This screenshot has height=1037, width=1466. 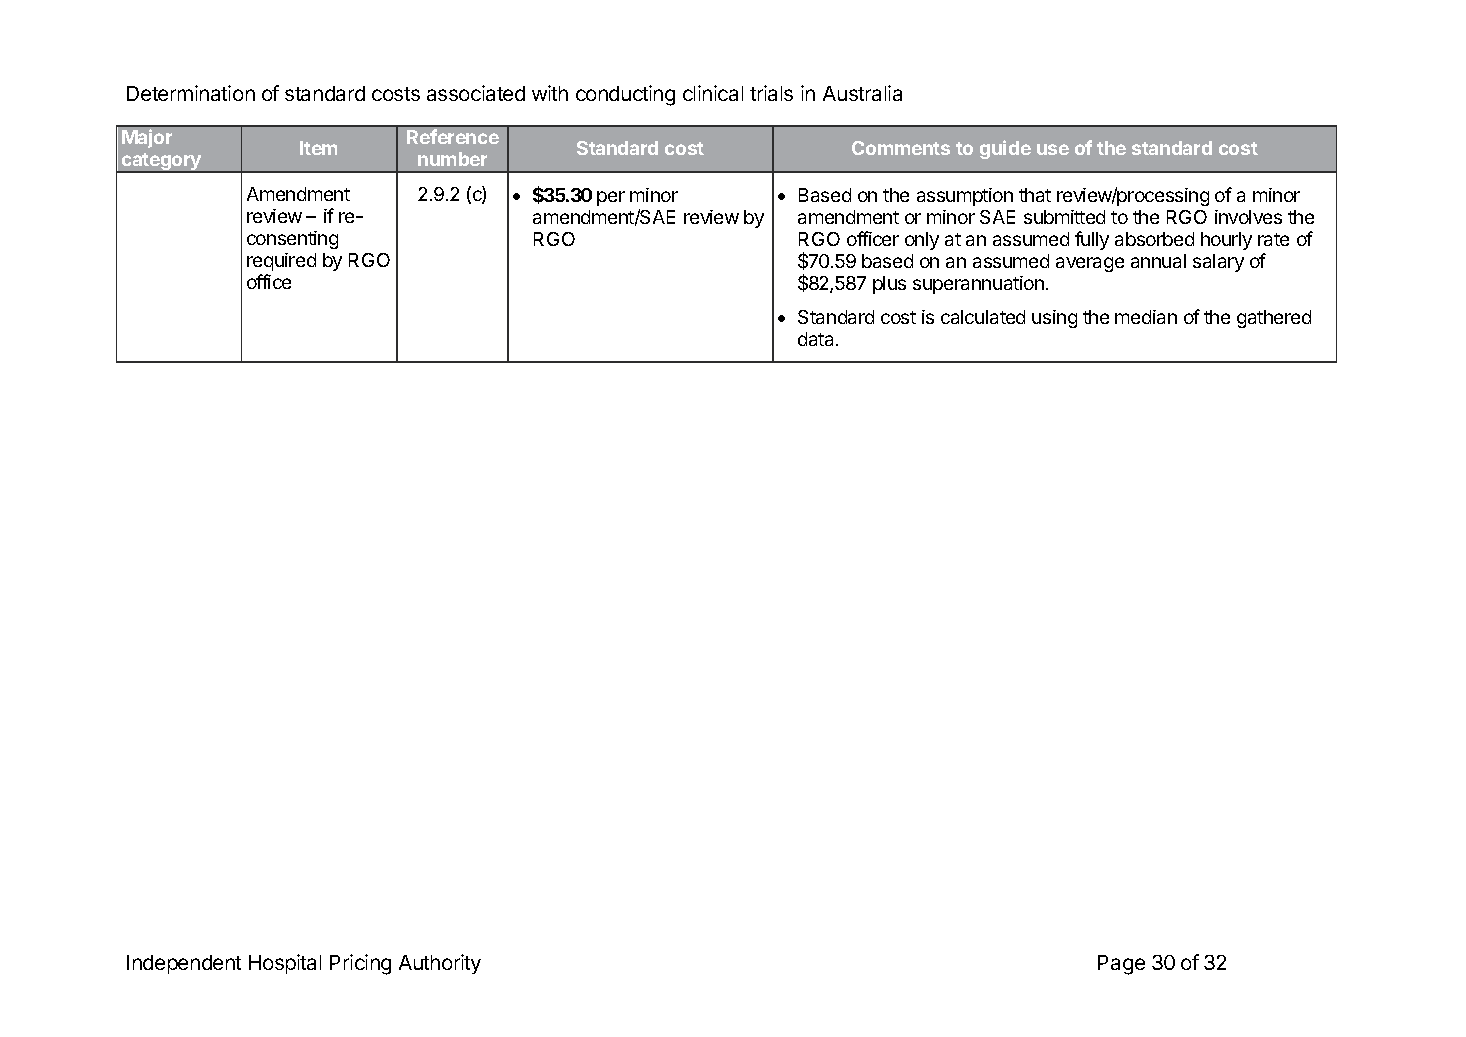 What do you see at coordinates (1053, 149) in the screenshot?
I see `use` at bounding box center [1053, 149].
